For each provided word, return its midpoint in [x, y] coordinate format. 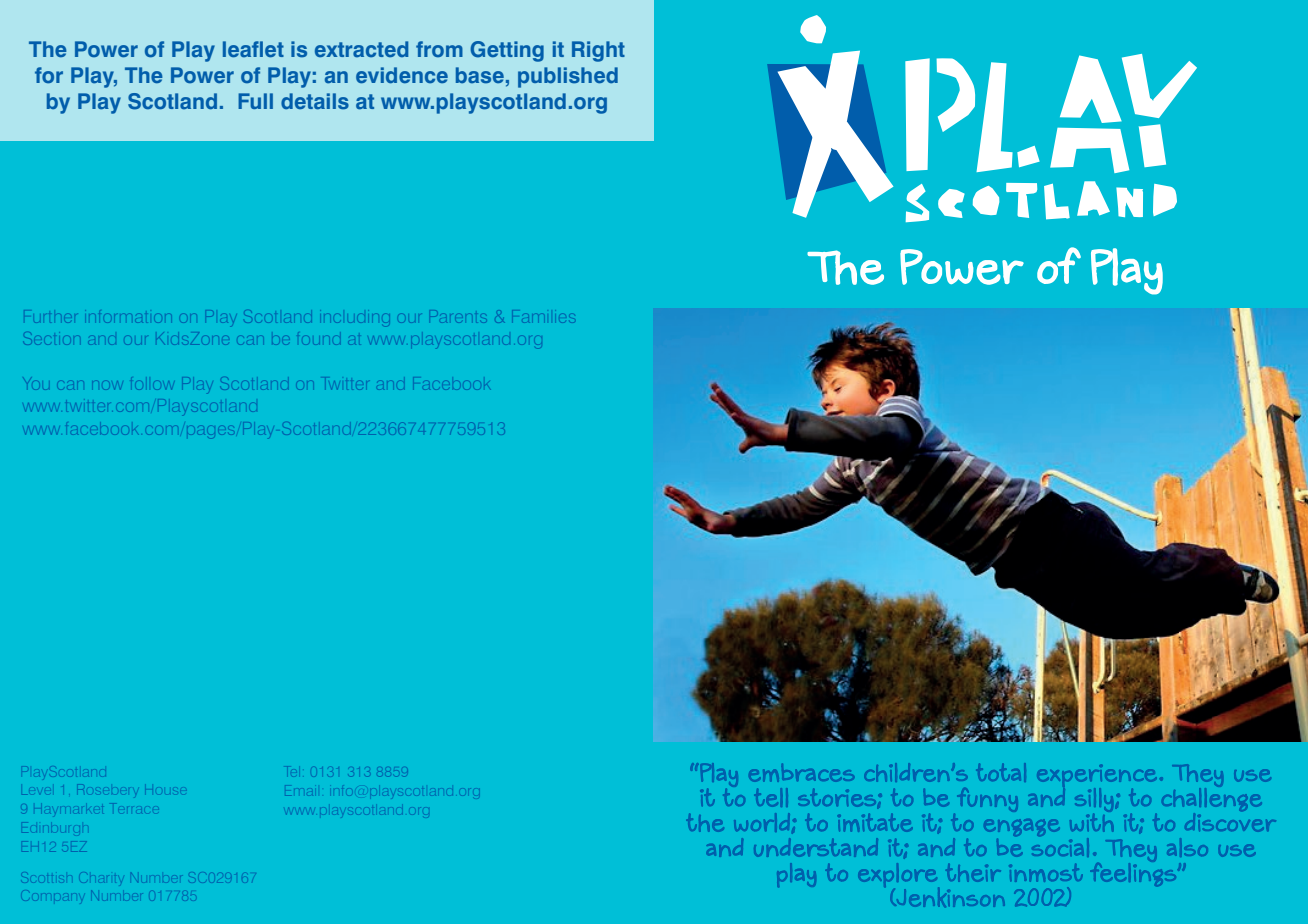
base [480, 75]
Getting [507, 51]
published [568, 77]
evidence [402, 75]
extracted [361, 49]
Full [255, 101]
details [315, 101]
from [439, 49]
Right [598, 51]
